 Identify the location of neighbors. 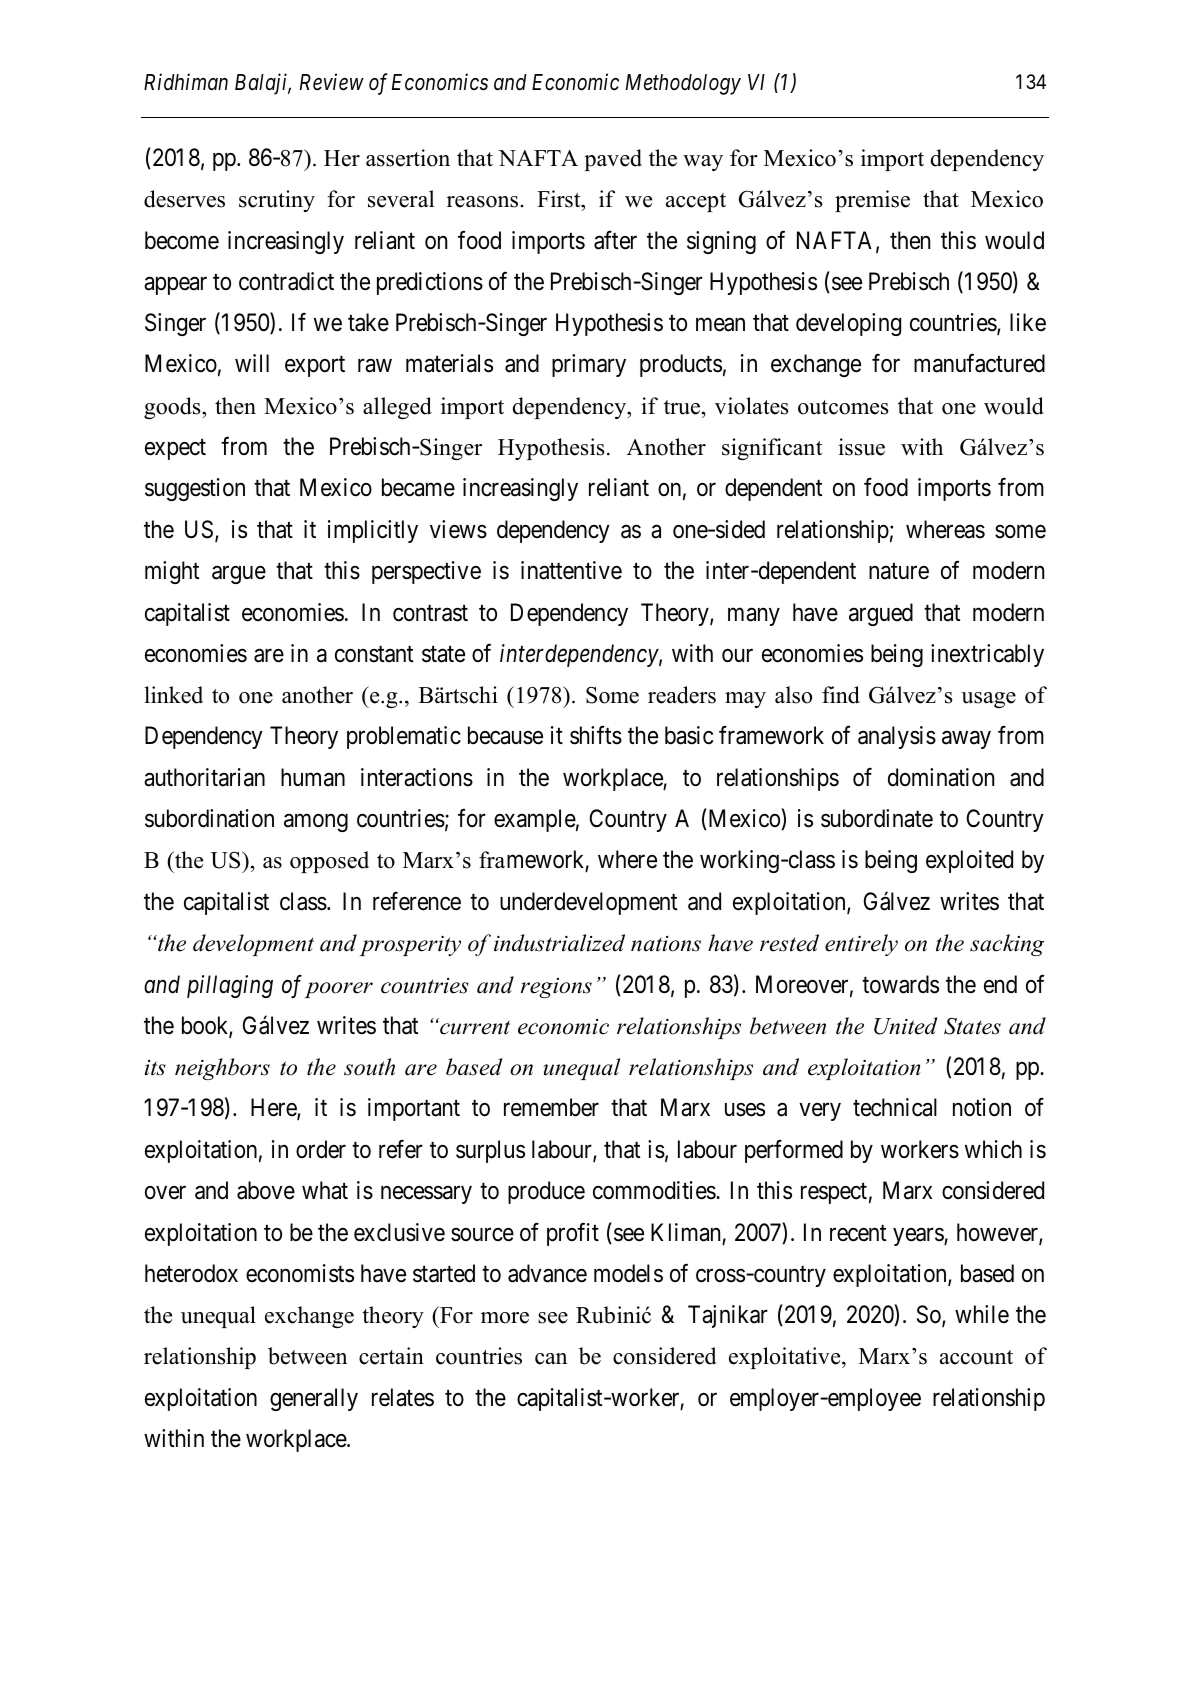
(222, 1069).
